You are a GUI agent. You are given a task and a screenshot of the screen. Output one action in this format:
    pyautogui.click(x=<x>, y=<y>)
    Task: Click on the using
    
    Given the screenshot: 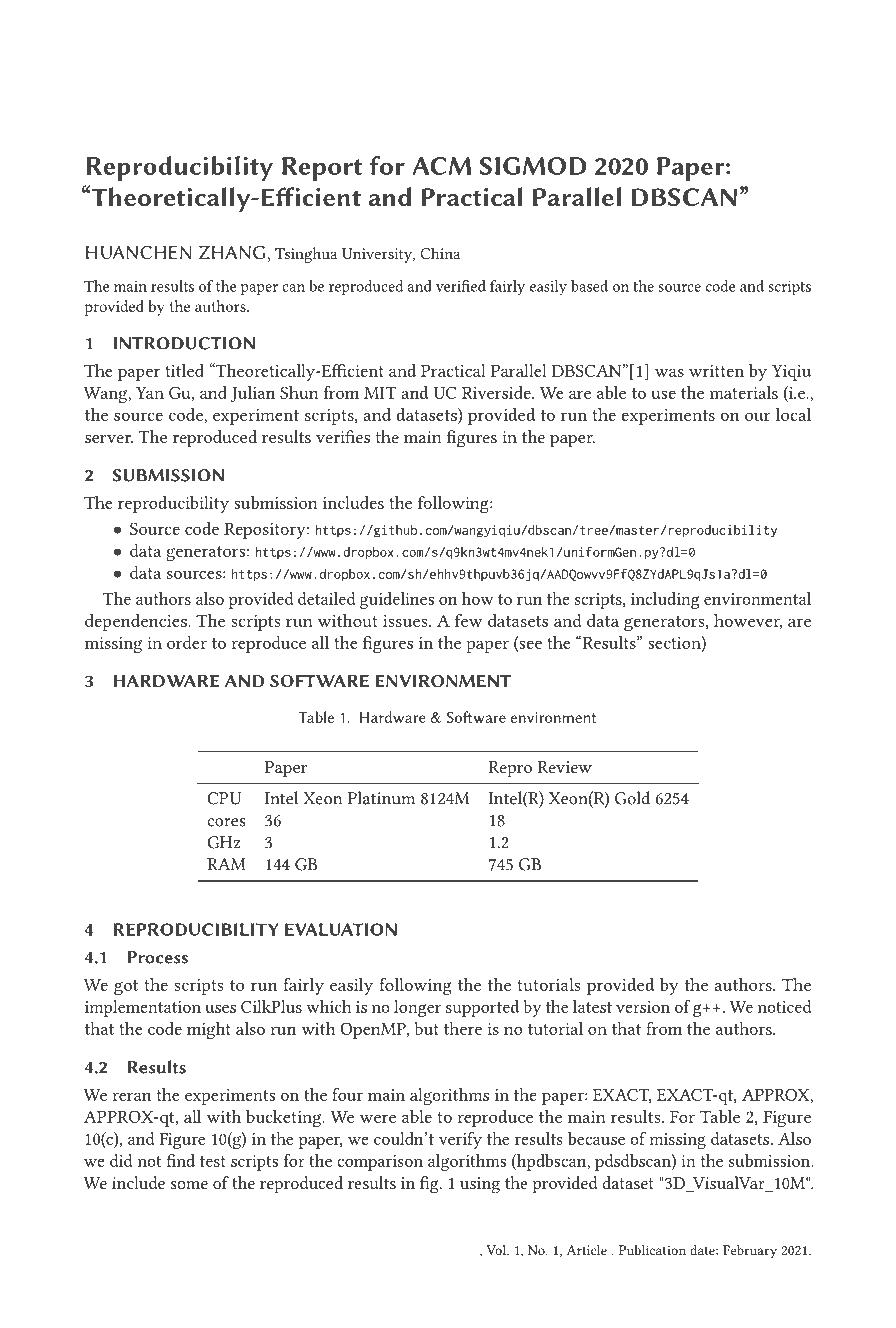 What is the action you would take?
    pyautogui.click(x=480, y=1185)
